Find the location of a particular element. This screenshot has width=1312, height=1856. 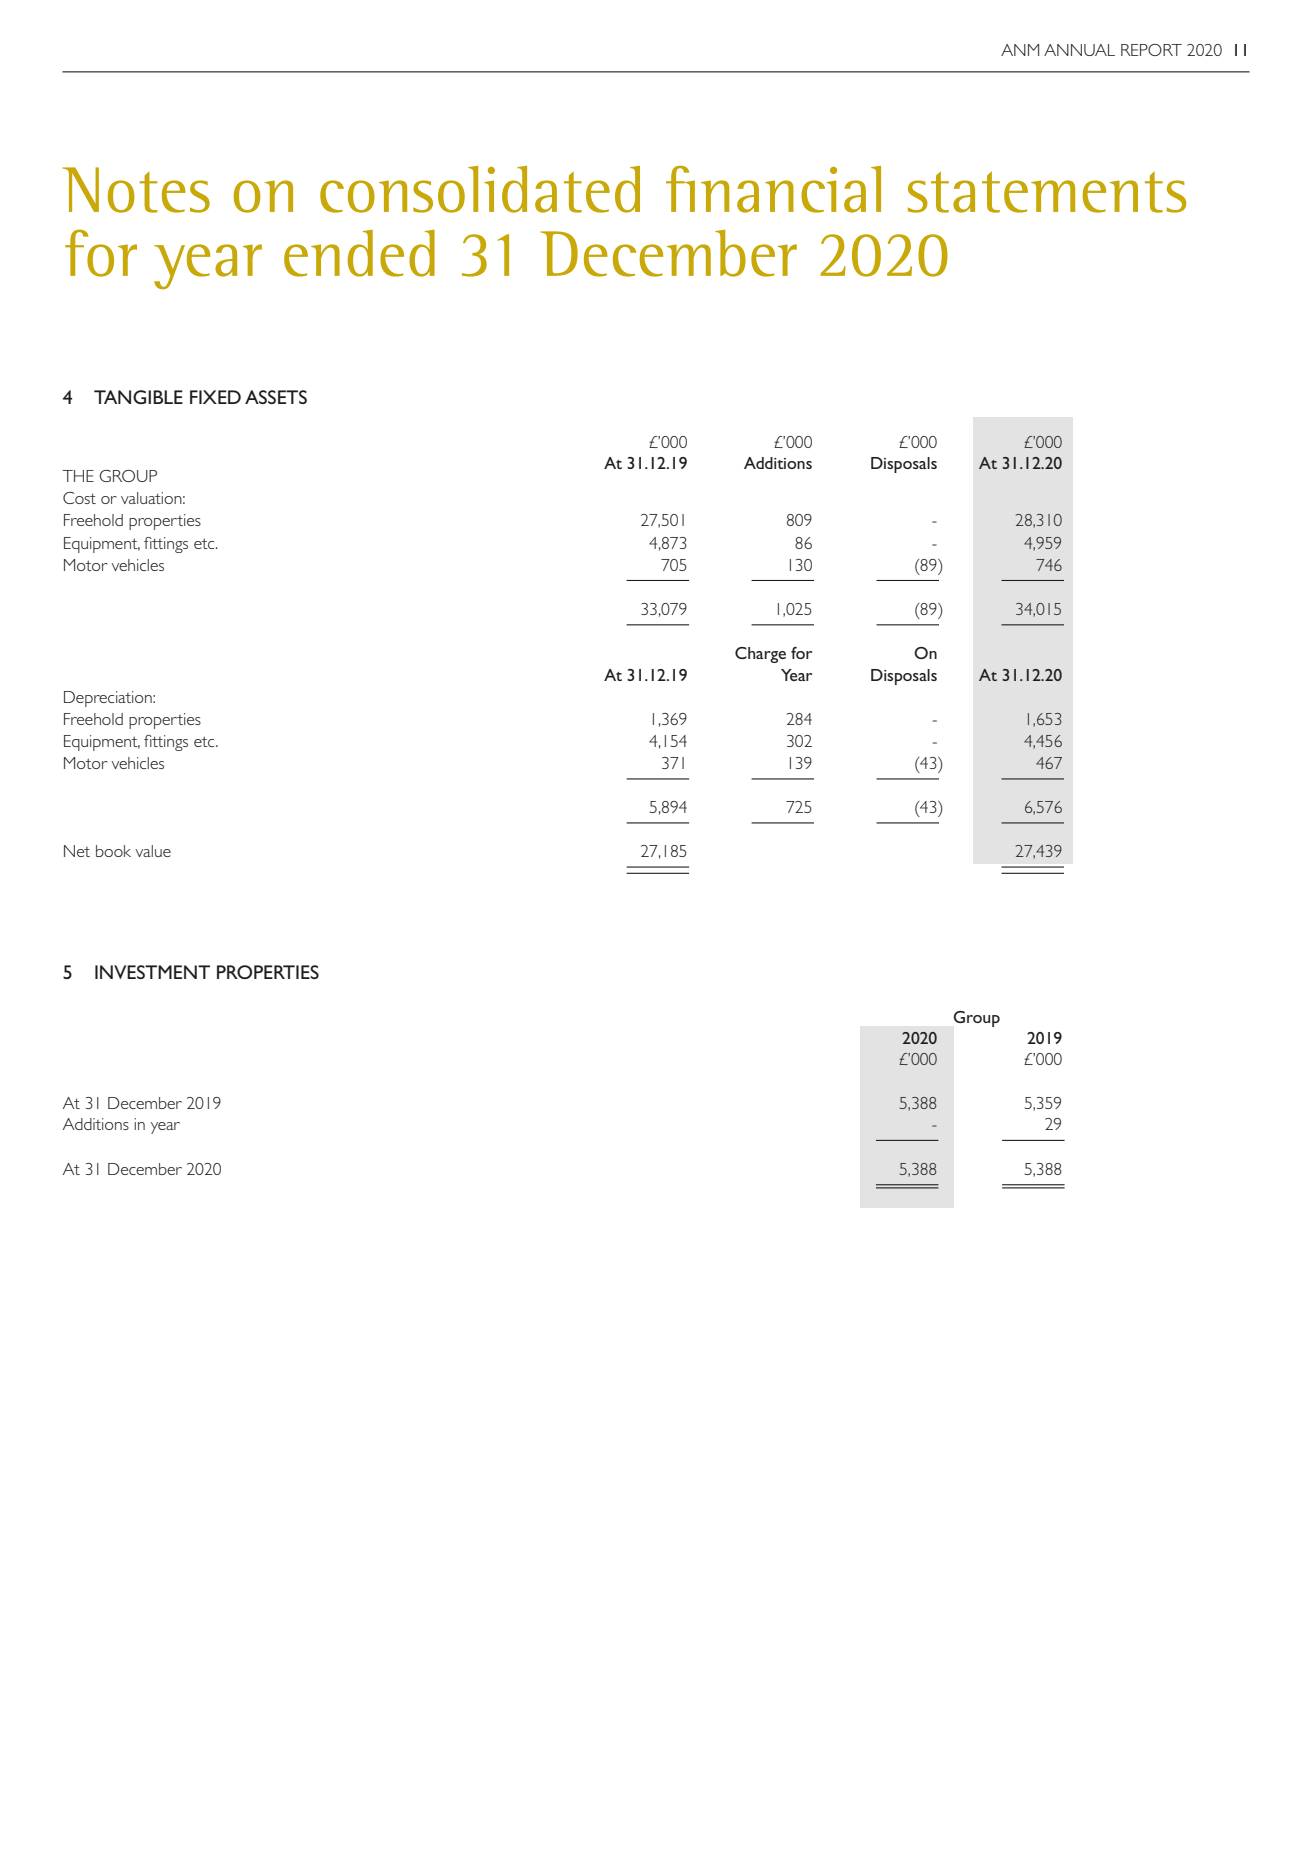

ended is located at coordinates (359, 253).
